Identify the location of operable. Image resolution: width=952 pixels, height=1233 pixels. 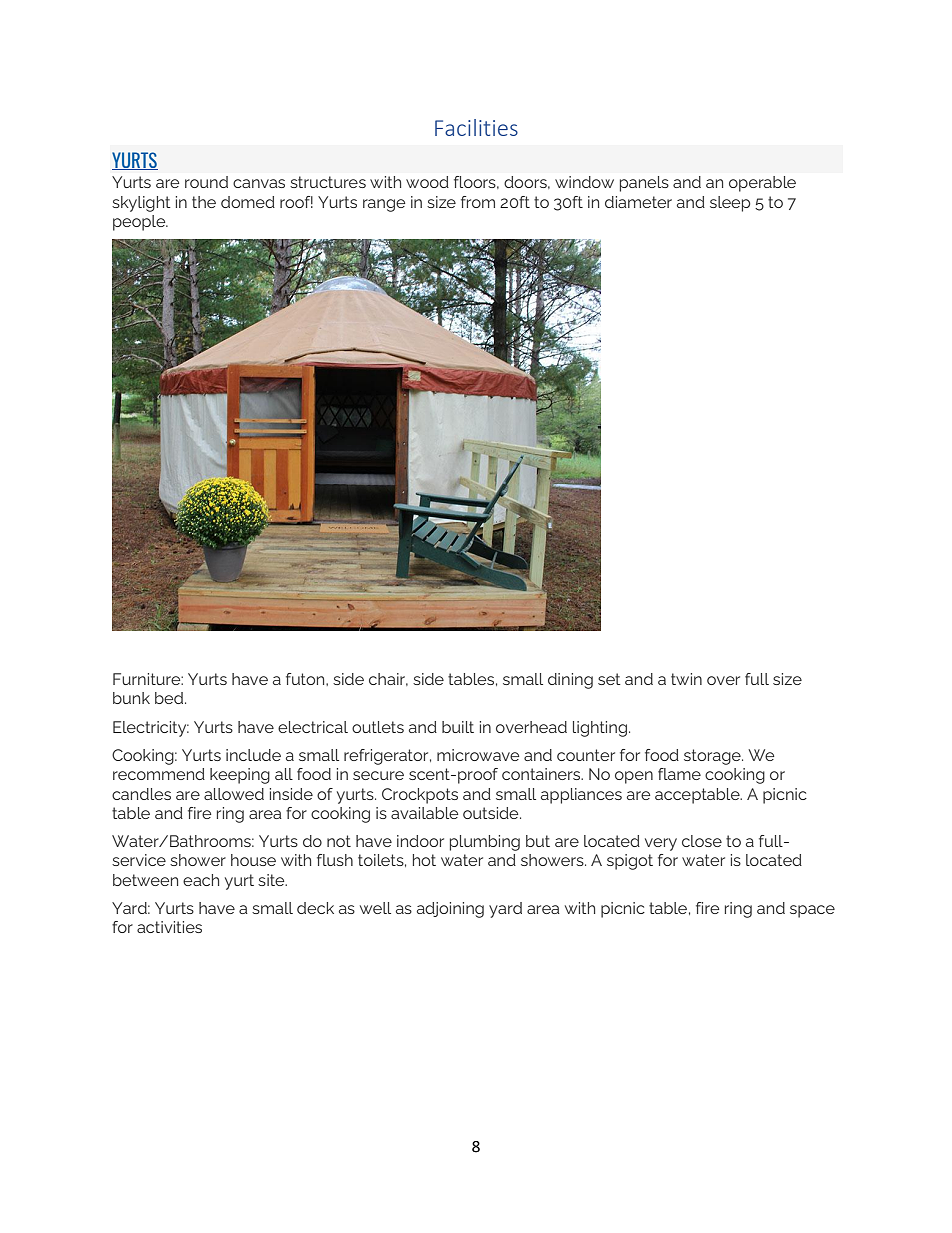
(762, 184).
